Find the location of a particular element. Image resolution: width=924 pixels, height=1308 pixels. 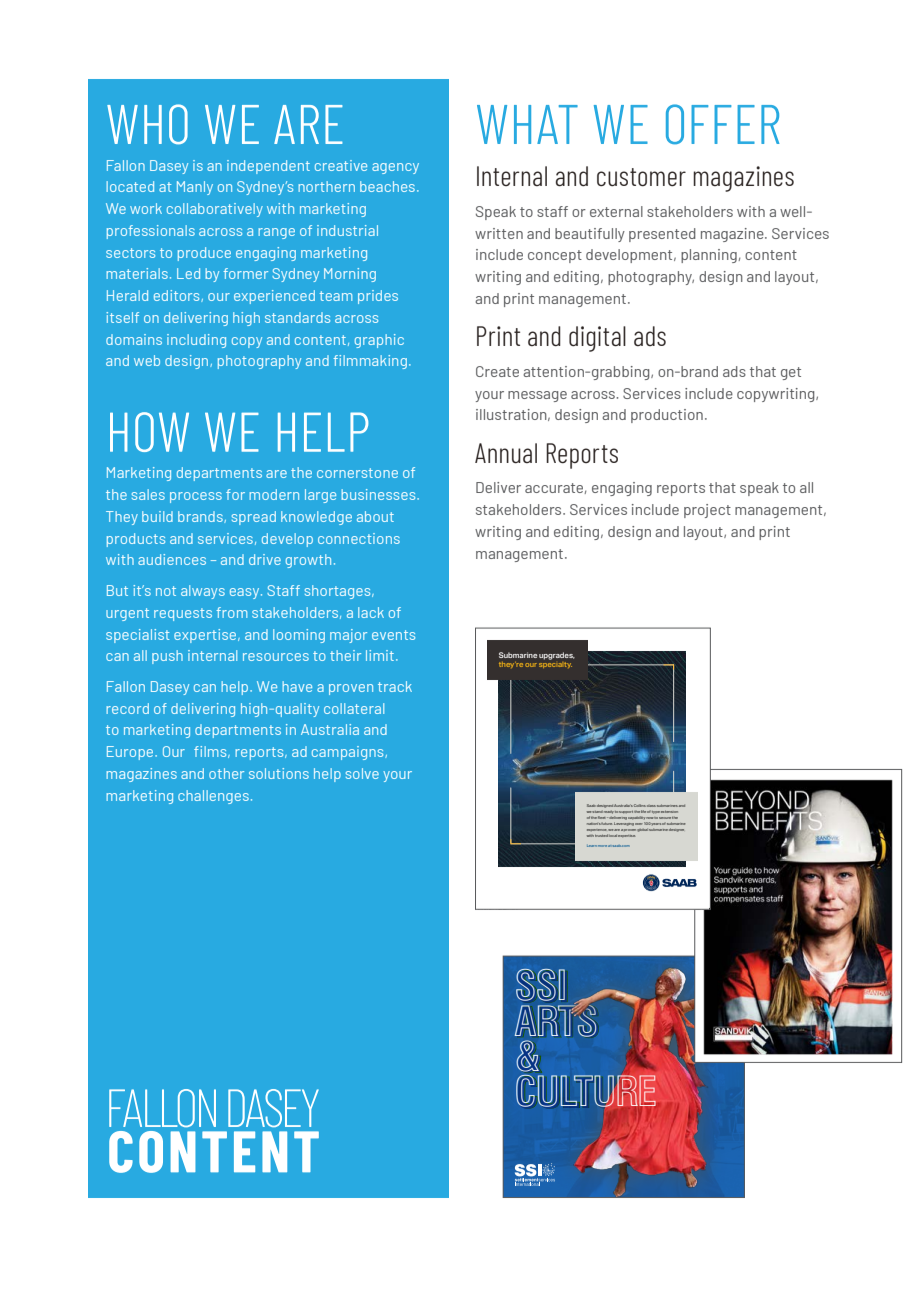

WHO is located at coordinates (147, 124).
